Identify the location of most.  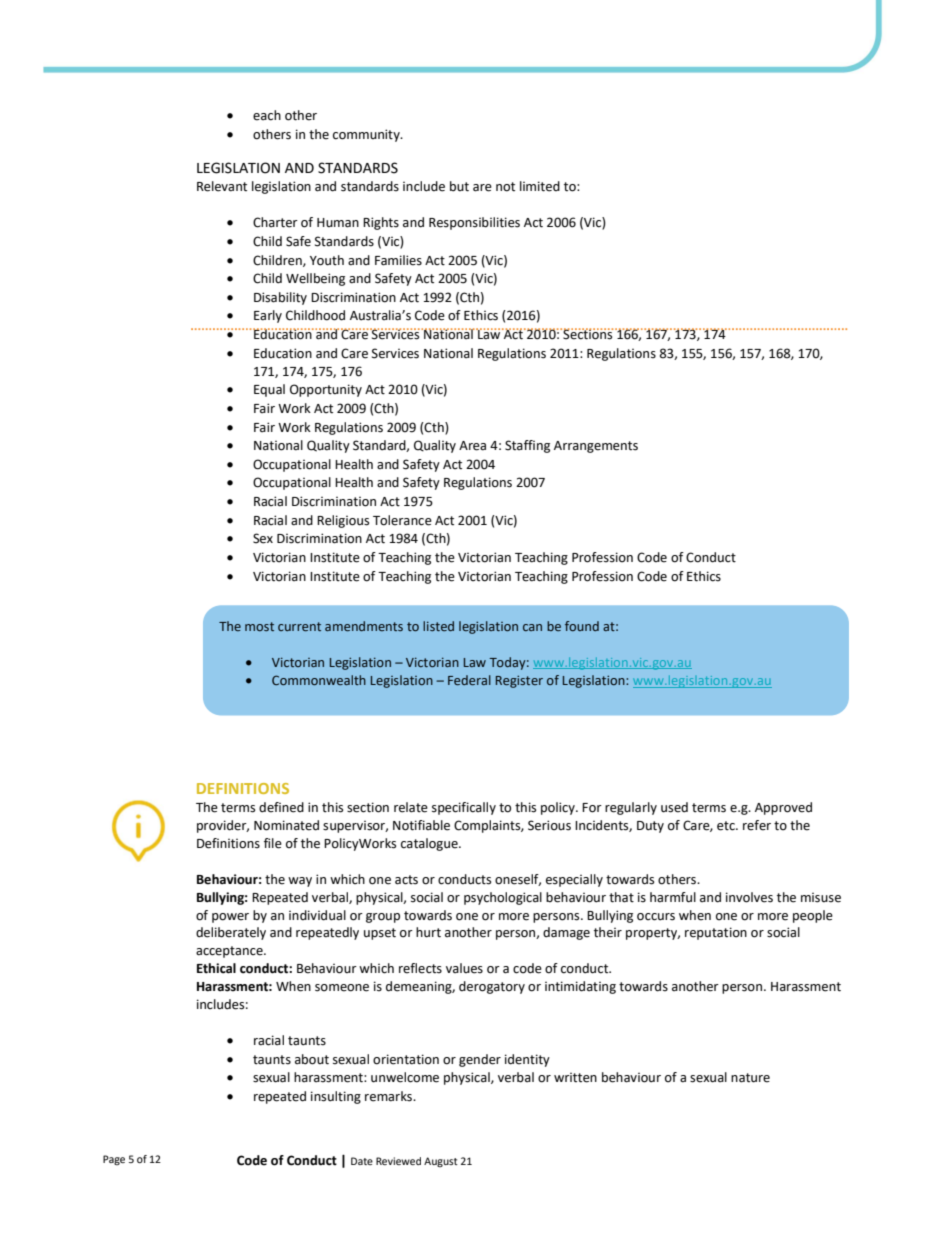
(259, 626).
